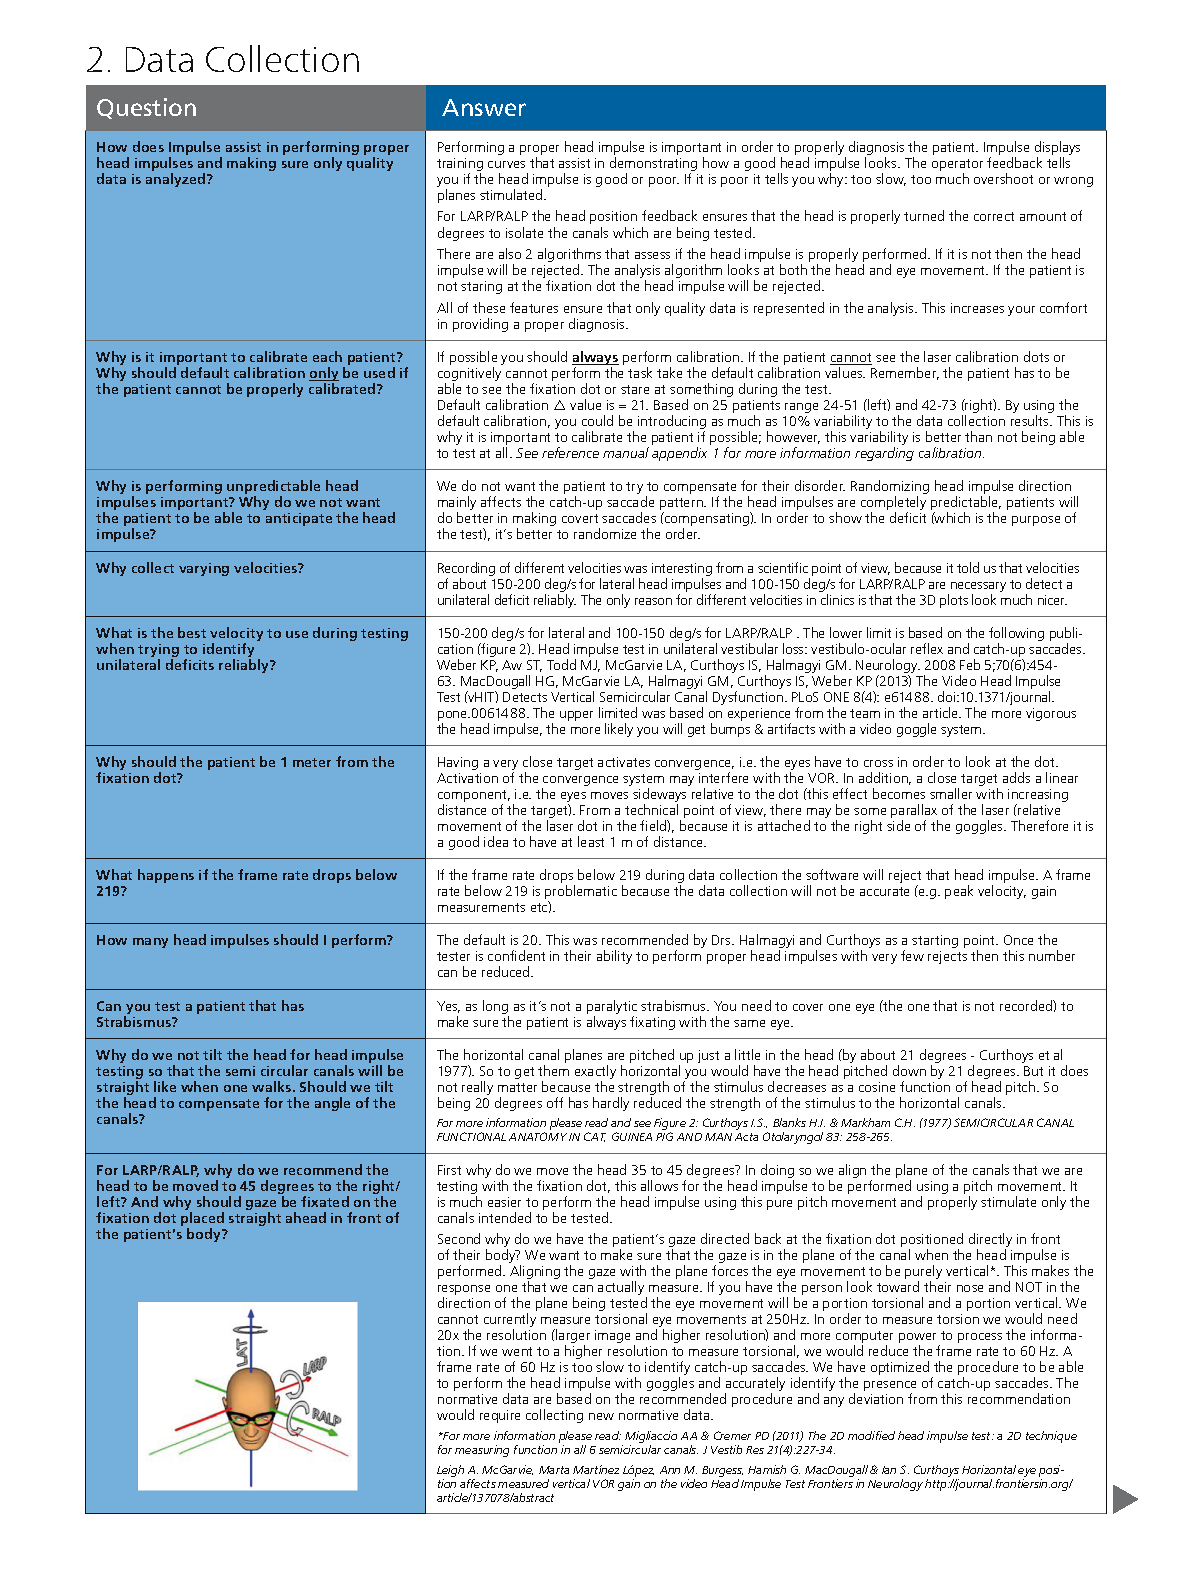  What do you see at coordinates (624, 762) in the screenshot?
I see `activates` at bounding box center [624, 762].
